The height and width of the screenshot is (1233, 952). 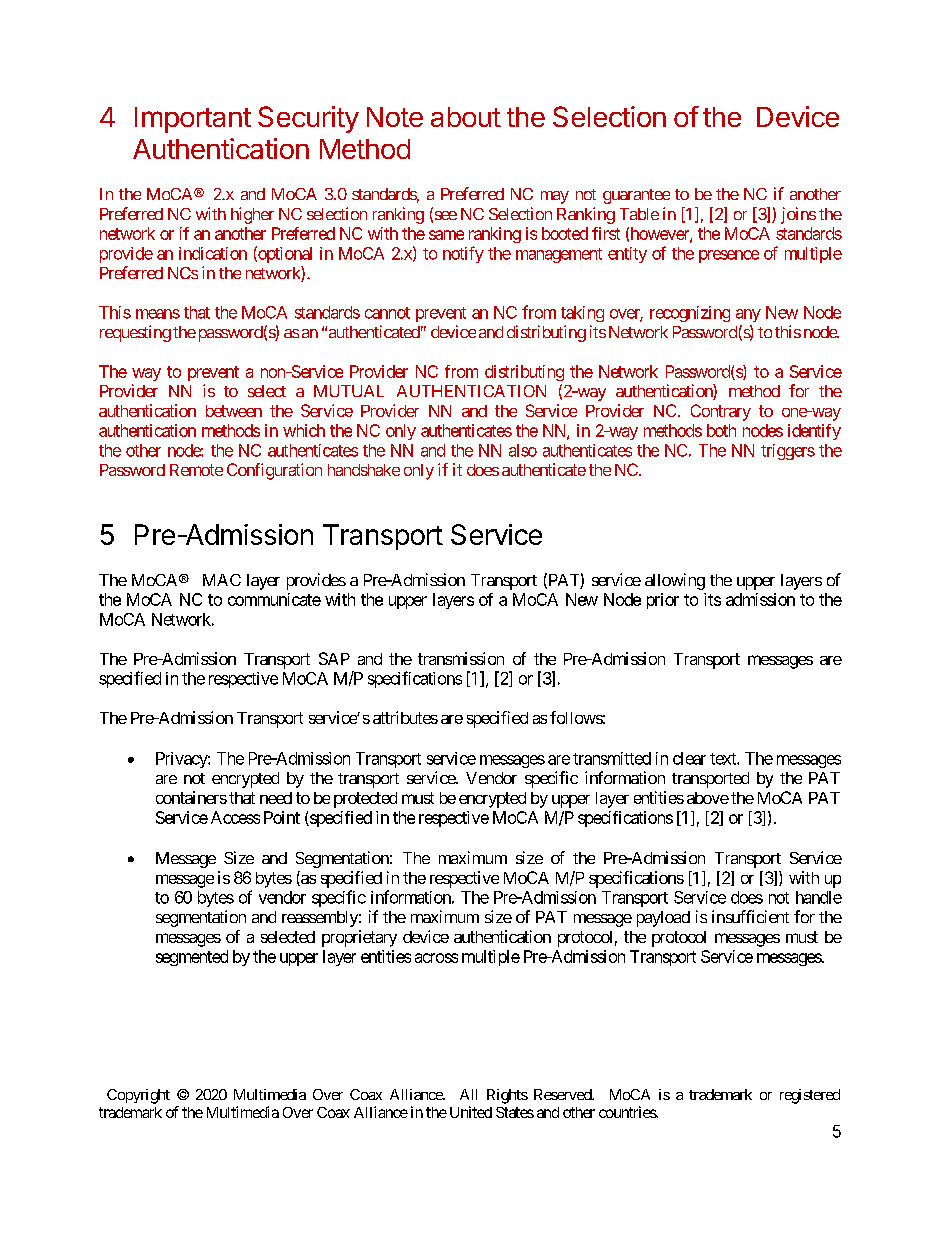 I want to click on Privacy, so click(x=182, y=760).
